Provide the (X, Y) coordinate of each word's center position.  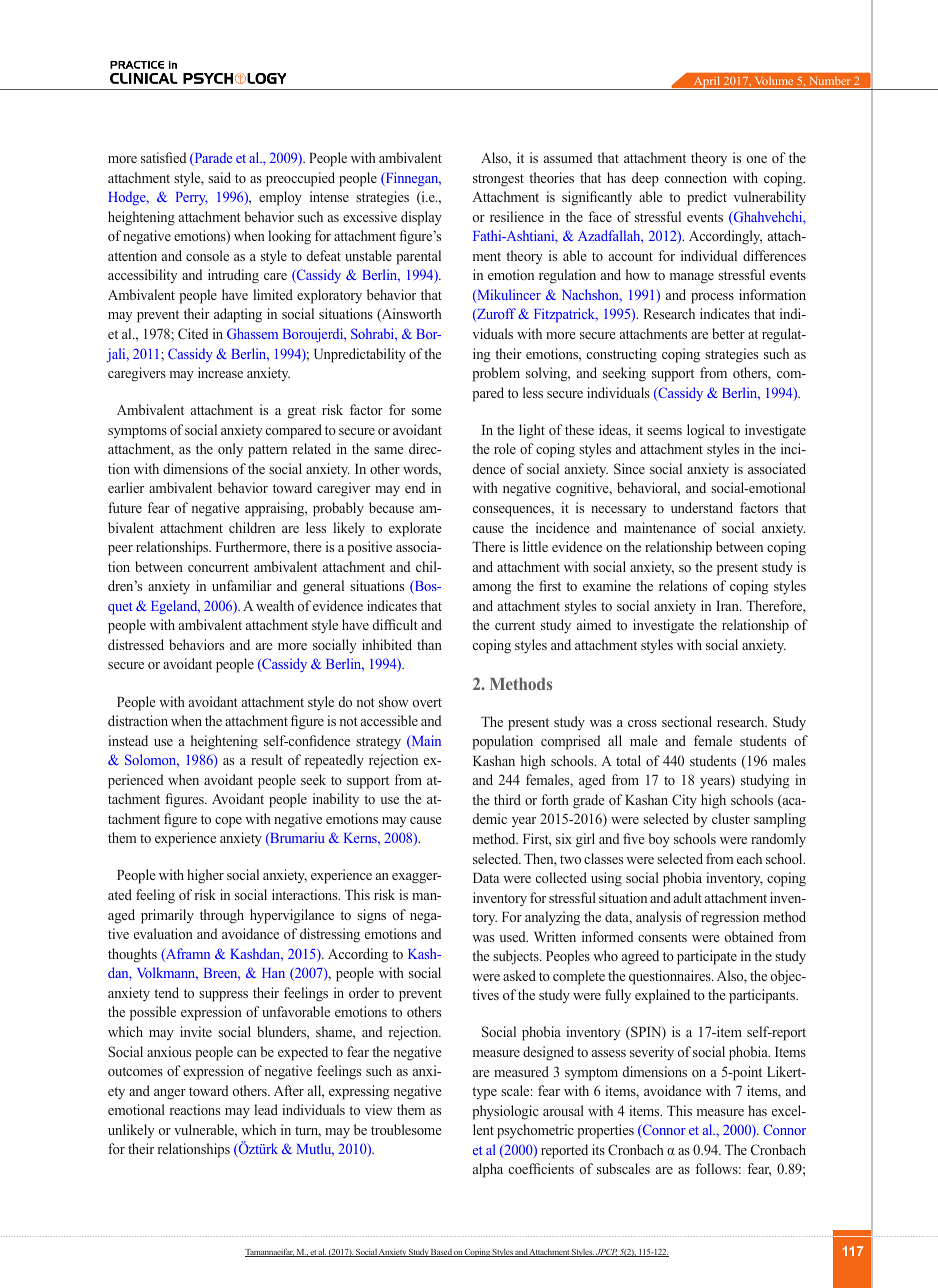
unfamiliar (242, 585)
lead (266, 1109)
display (421, 218)
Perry (192, 198)
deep (645, 179)
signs (371, 916)
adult (688, 897)
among (492, 589)
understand (702, 507)
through (222, 916)
